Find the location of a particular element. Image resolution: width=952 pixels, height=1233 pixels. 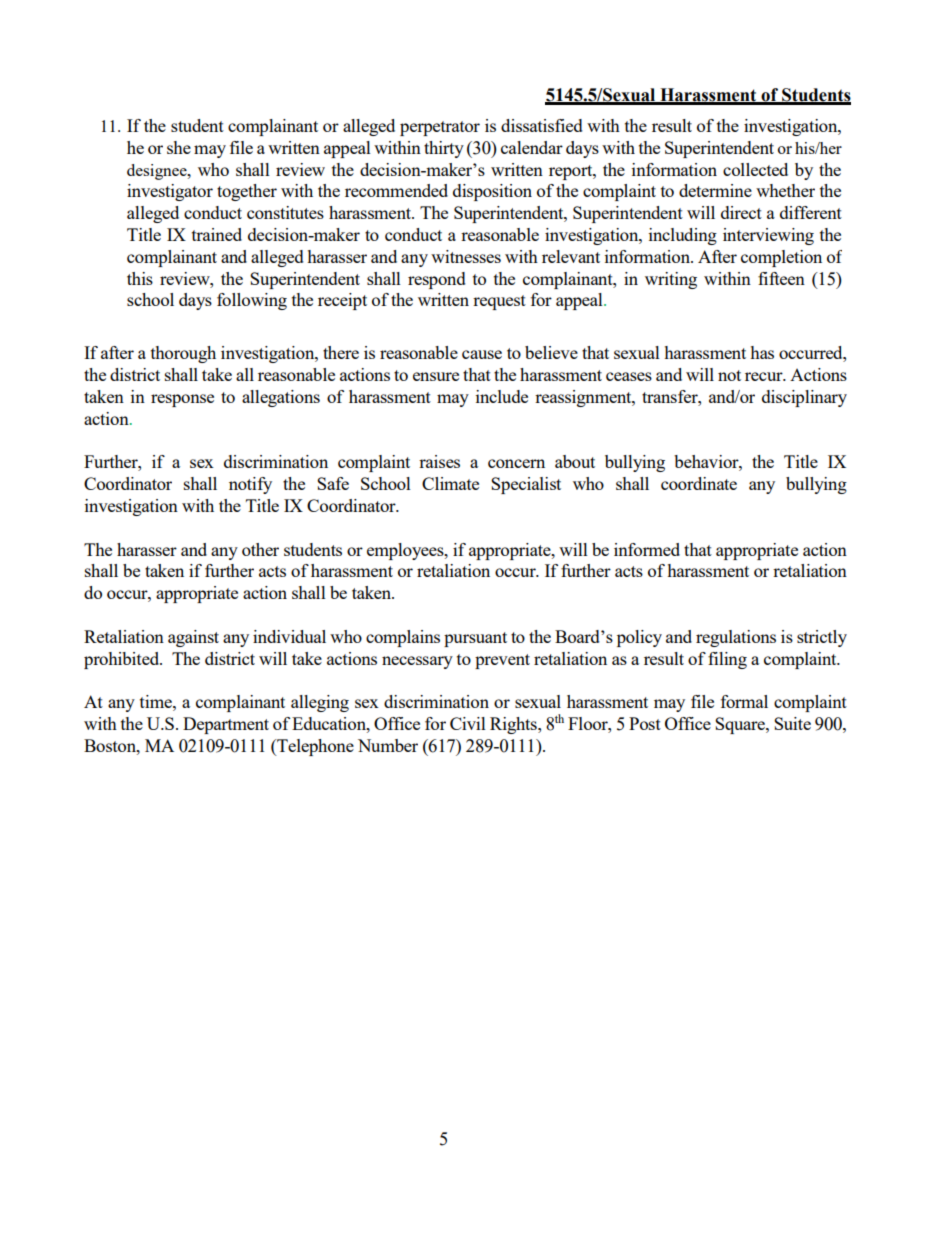

cause is located at coordinates (482, 354).
